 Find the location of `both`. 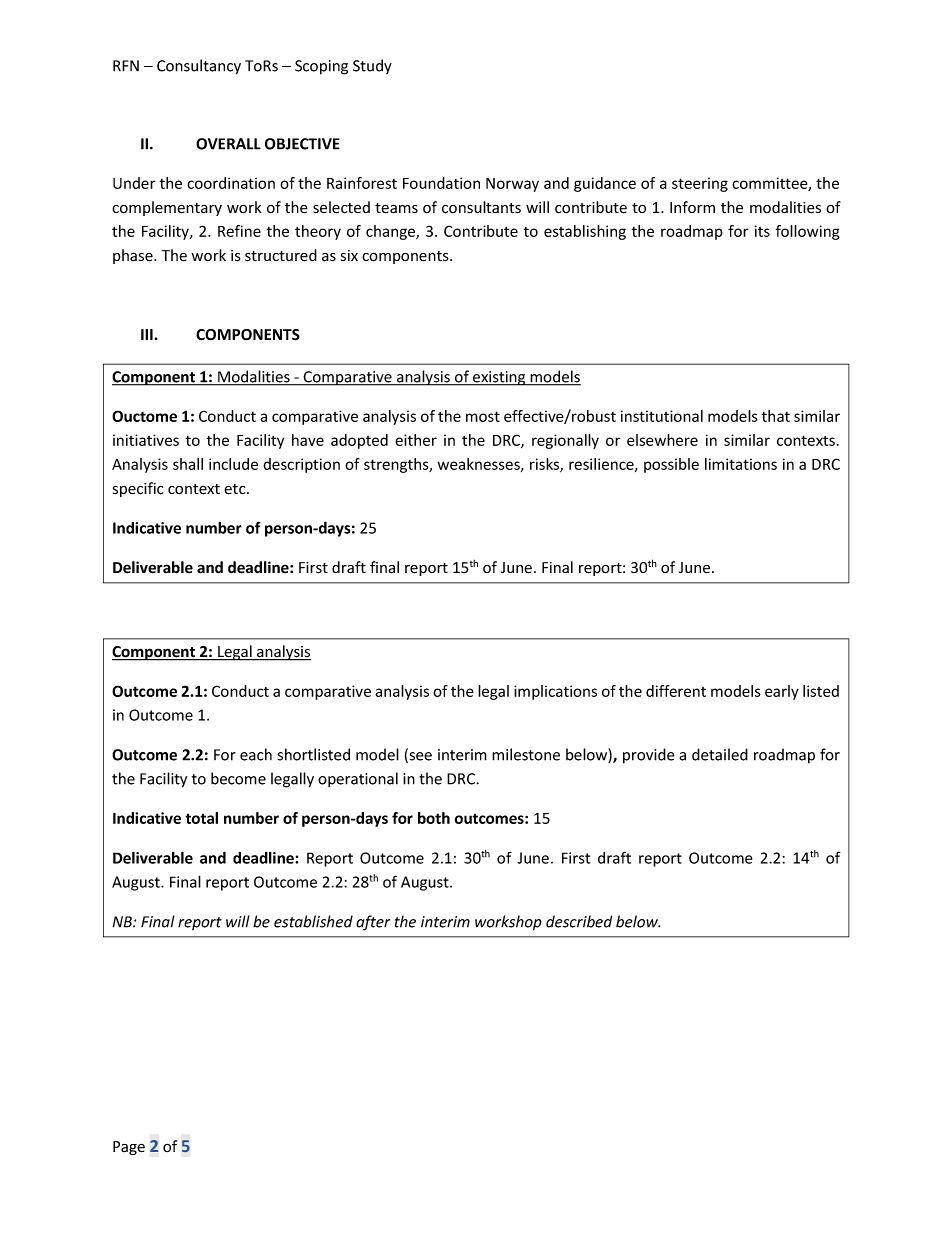

both is located at coordinates (434, 818).
